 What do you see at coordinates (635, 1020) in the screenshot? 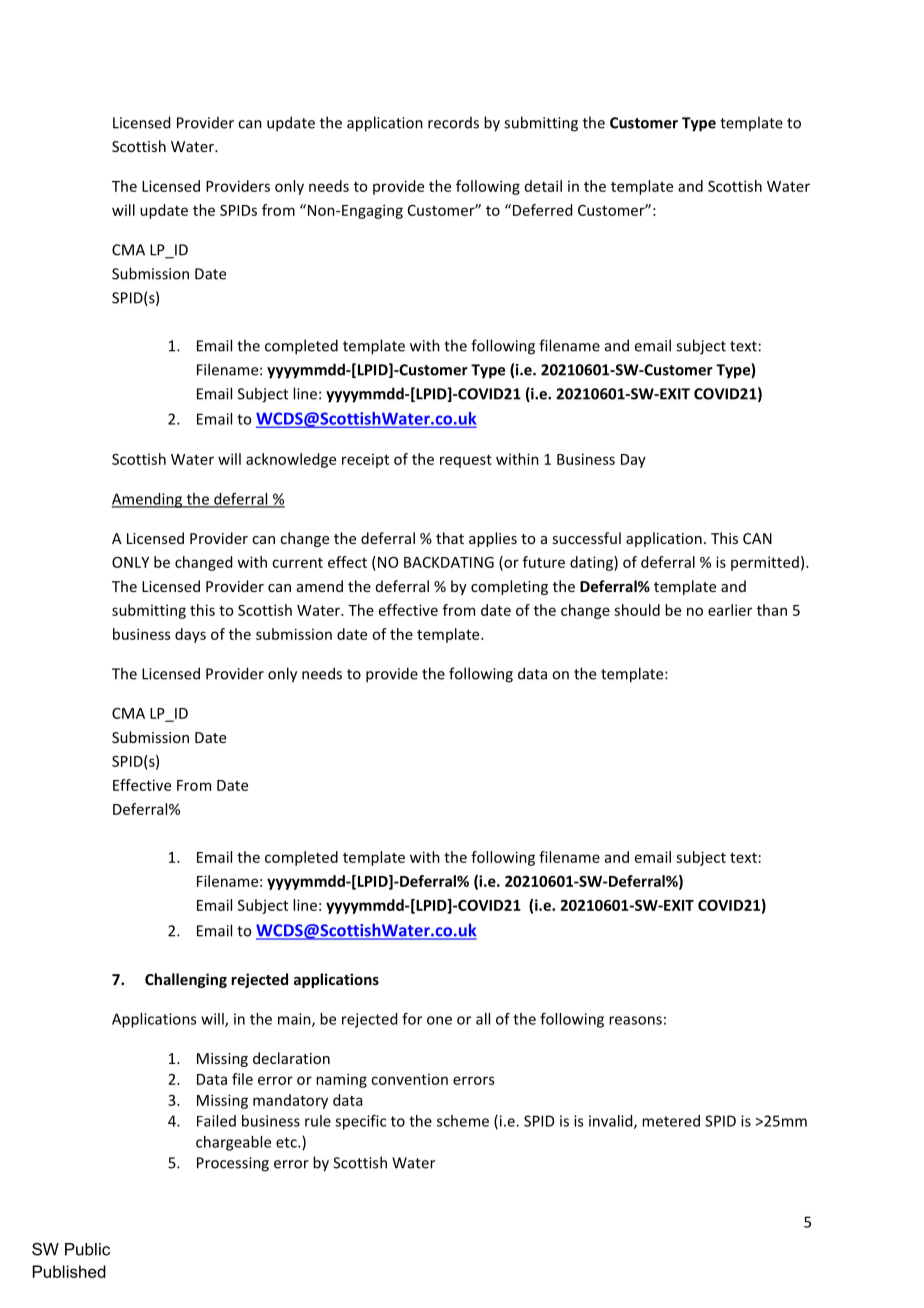
I see `reasons` at bounding box center [635, 1020].
